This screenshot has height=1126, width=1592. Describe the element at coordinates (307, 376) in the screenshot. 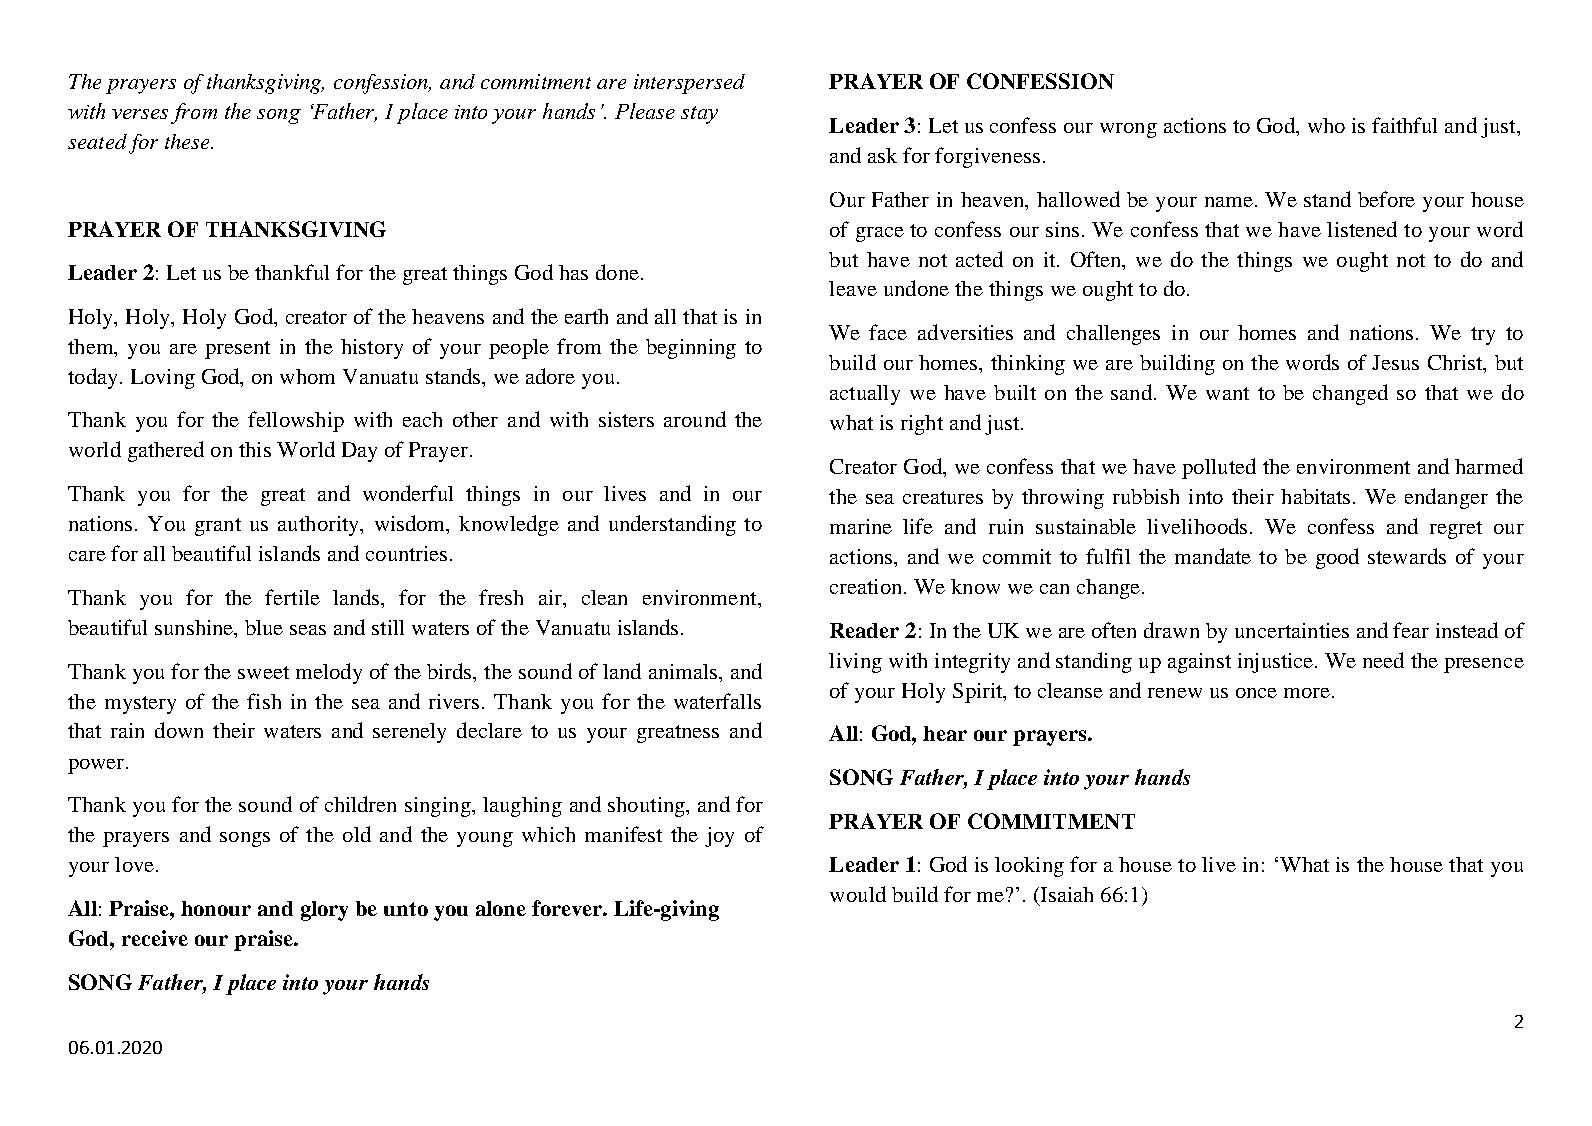

I see `whom` at that location.
